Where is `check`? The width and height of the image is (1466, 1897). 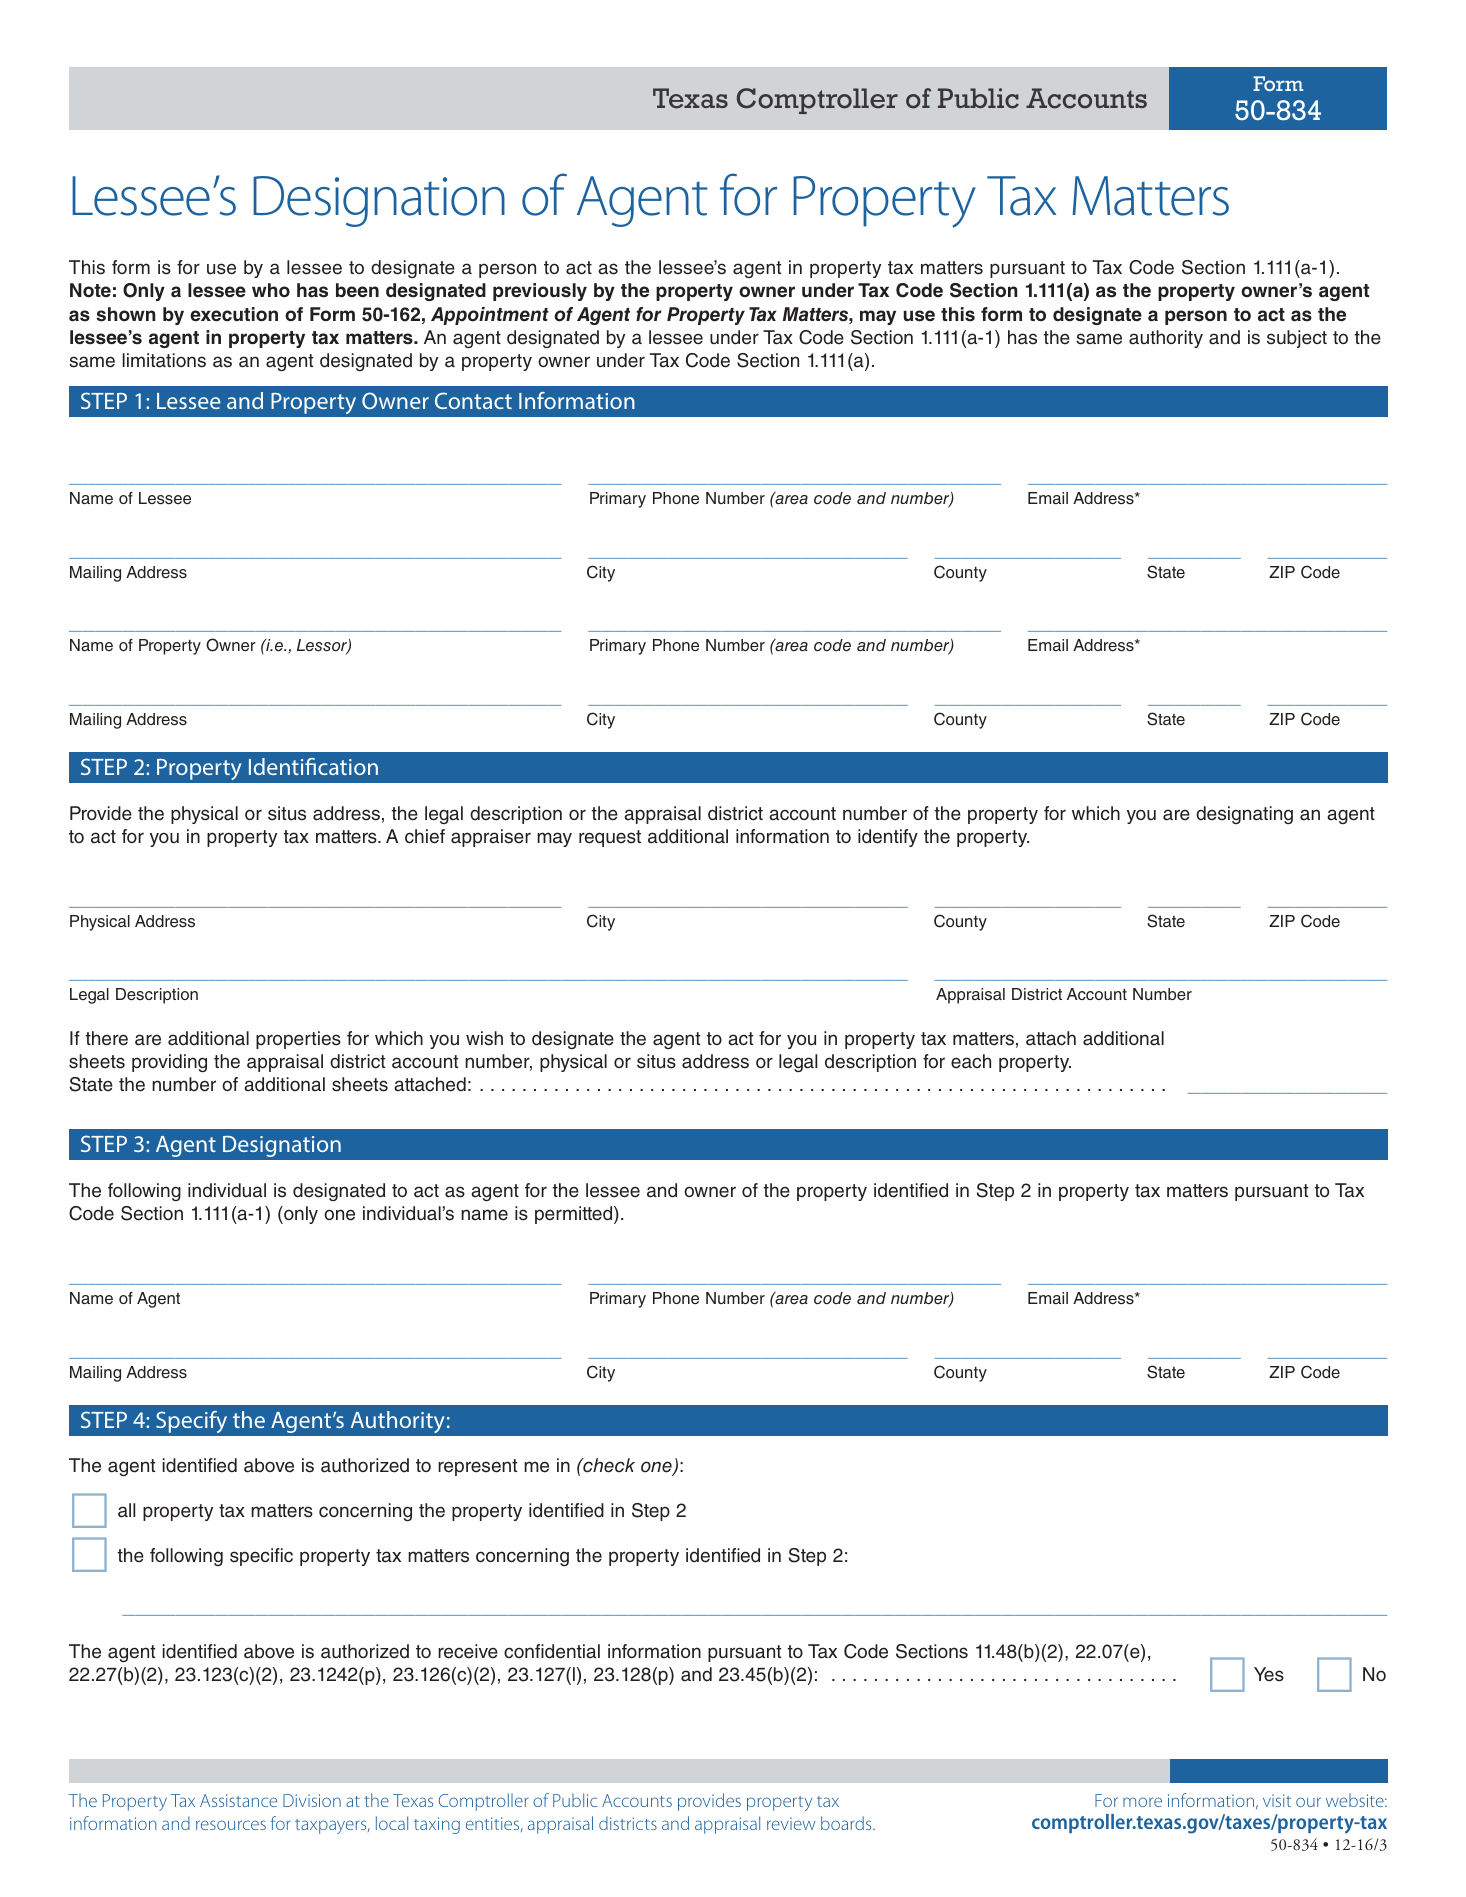 check is located at coordinates (608, 1465).
